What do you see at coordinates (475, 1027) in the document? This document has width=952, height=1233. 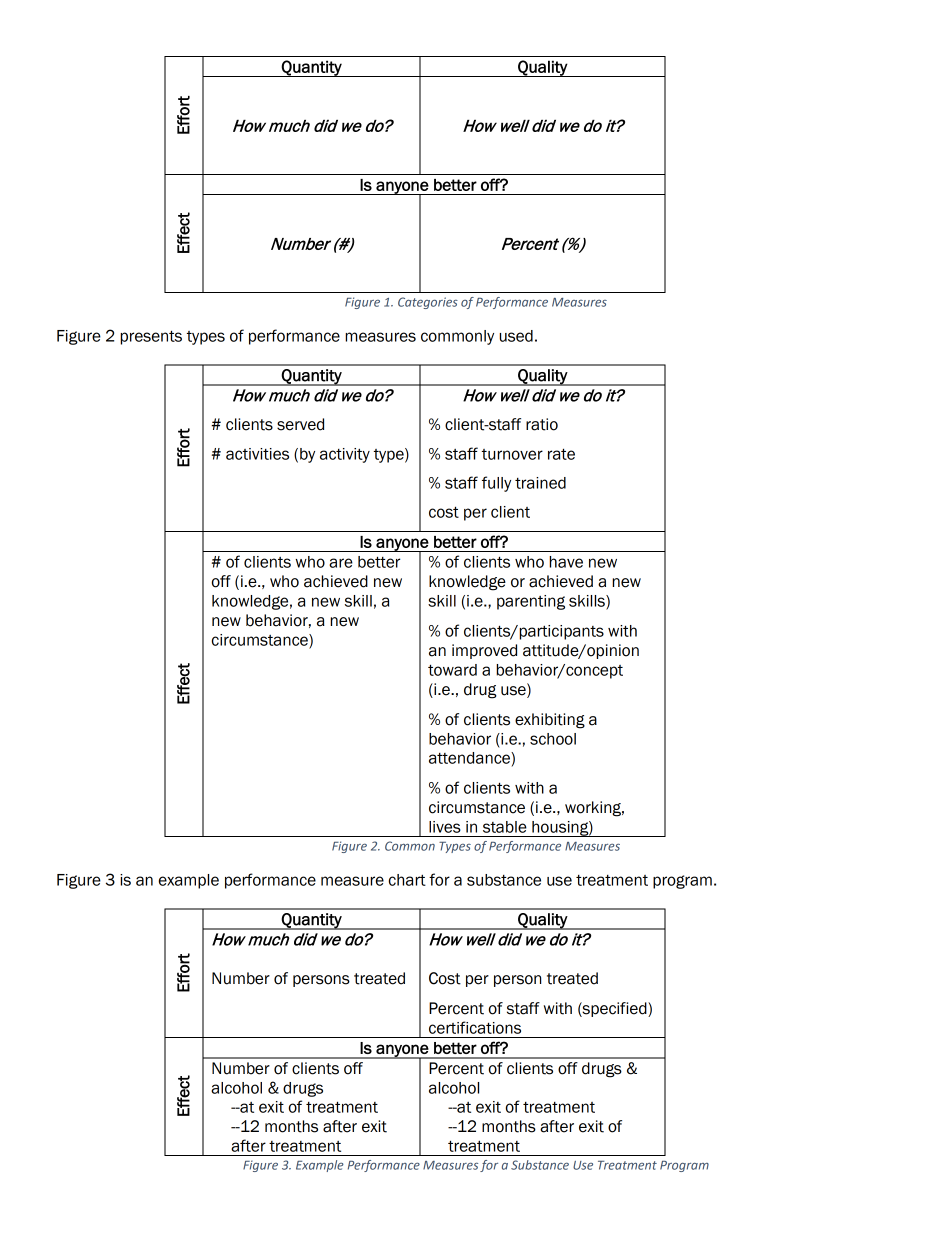 I see `certifications` at bounding box center [475, 1027].
